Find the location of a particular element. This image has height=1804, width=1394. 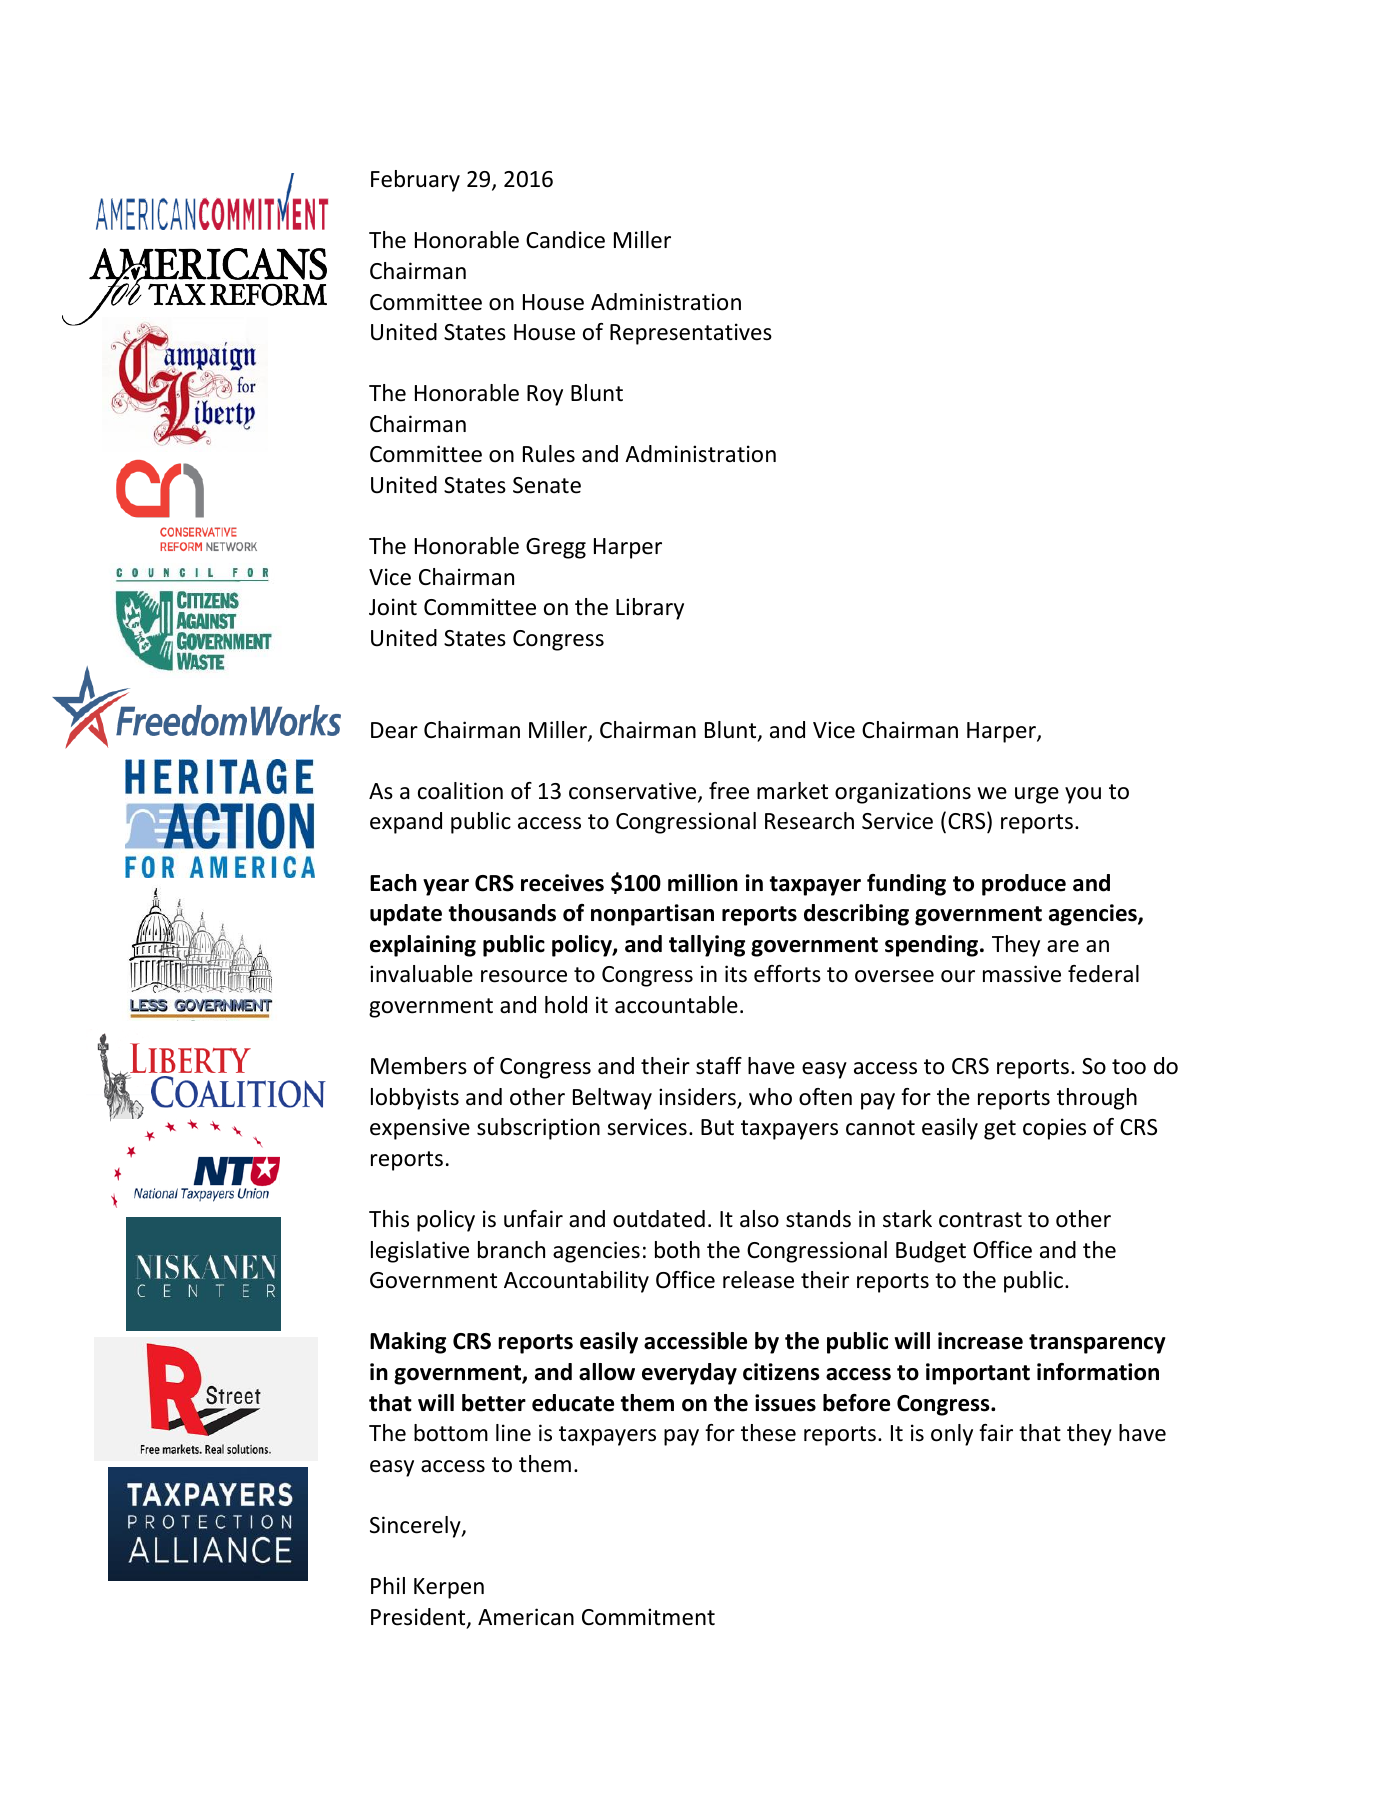

urge is located at coordinates (1037, 795).
